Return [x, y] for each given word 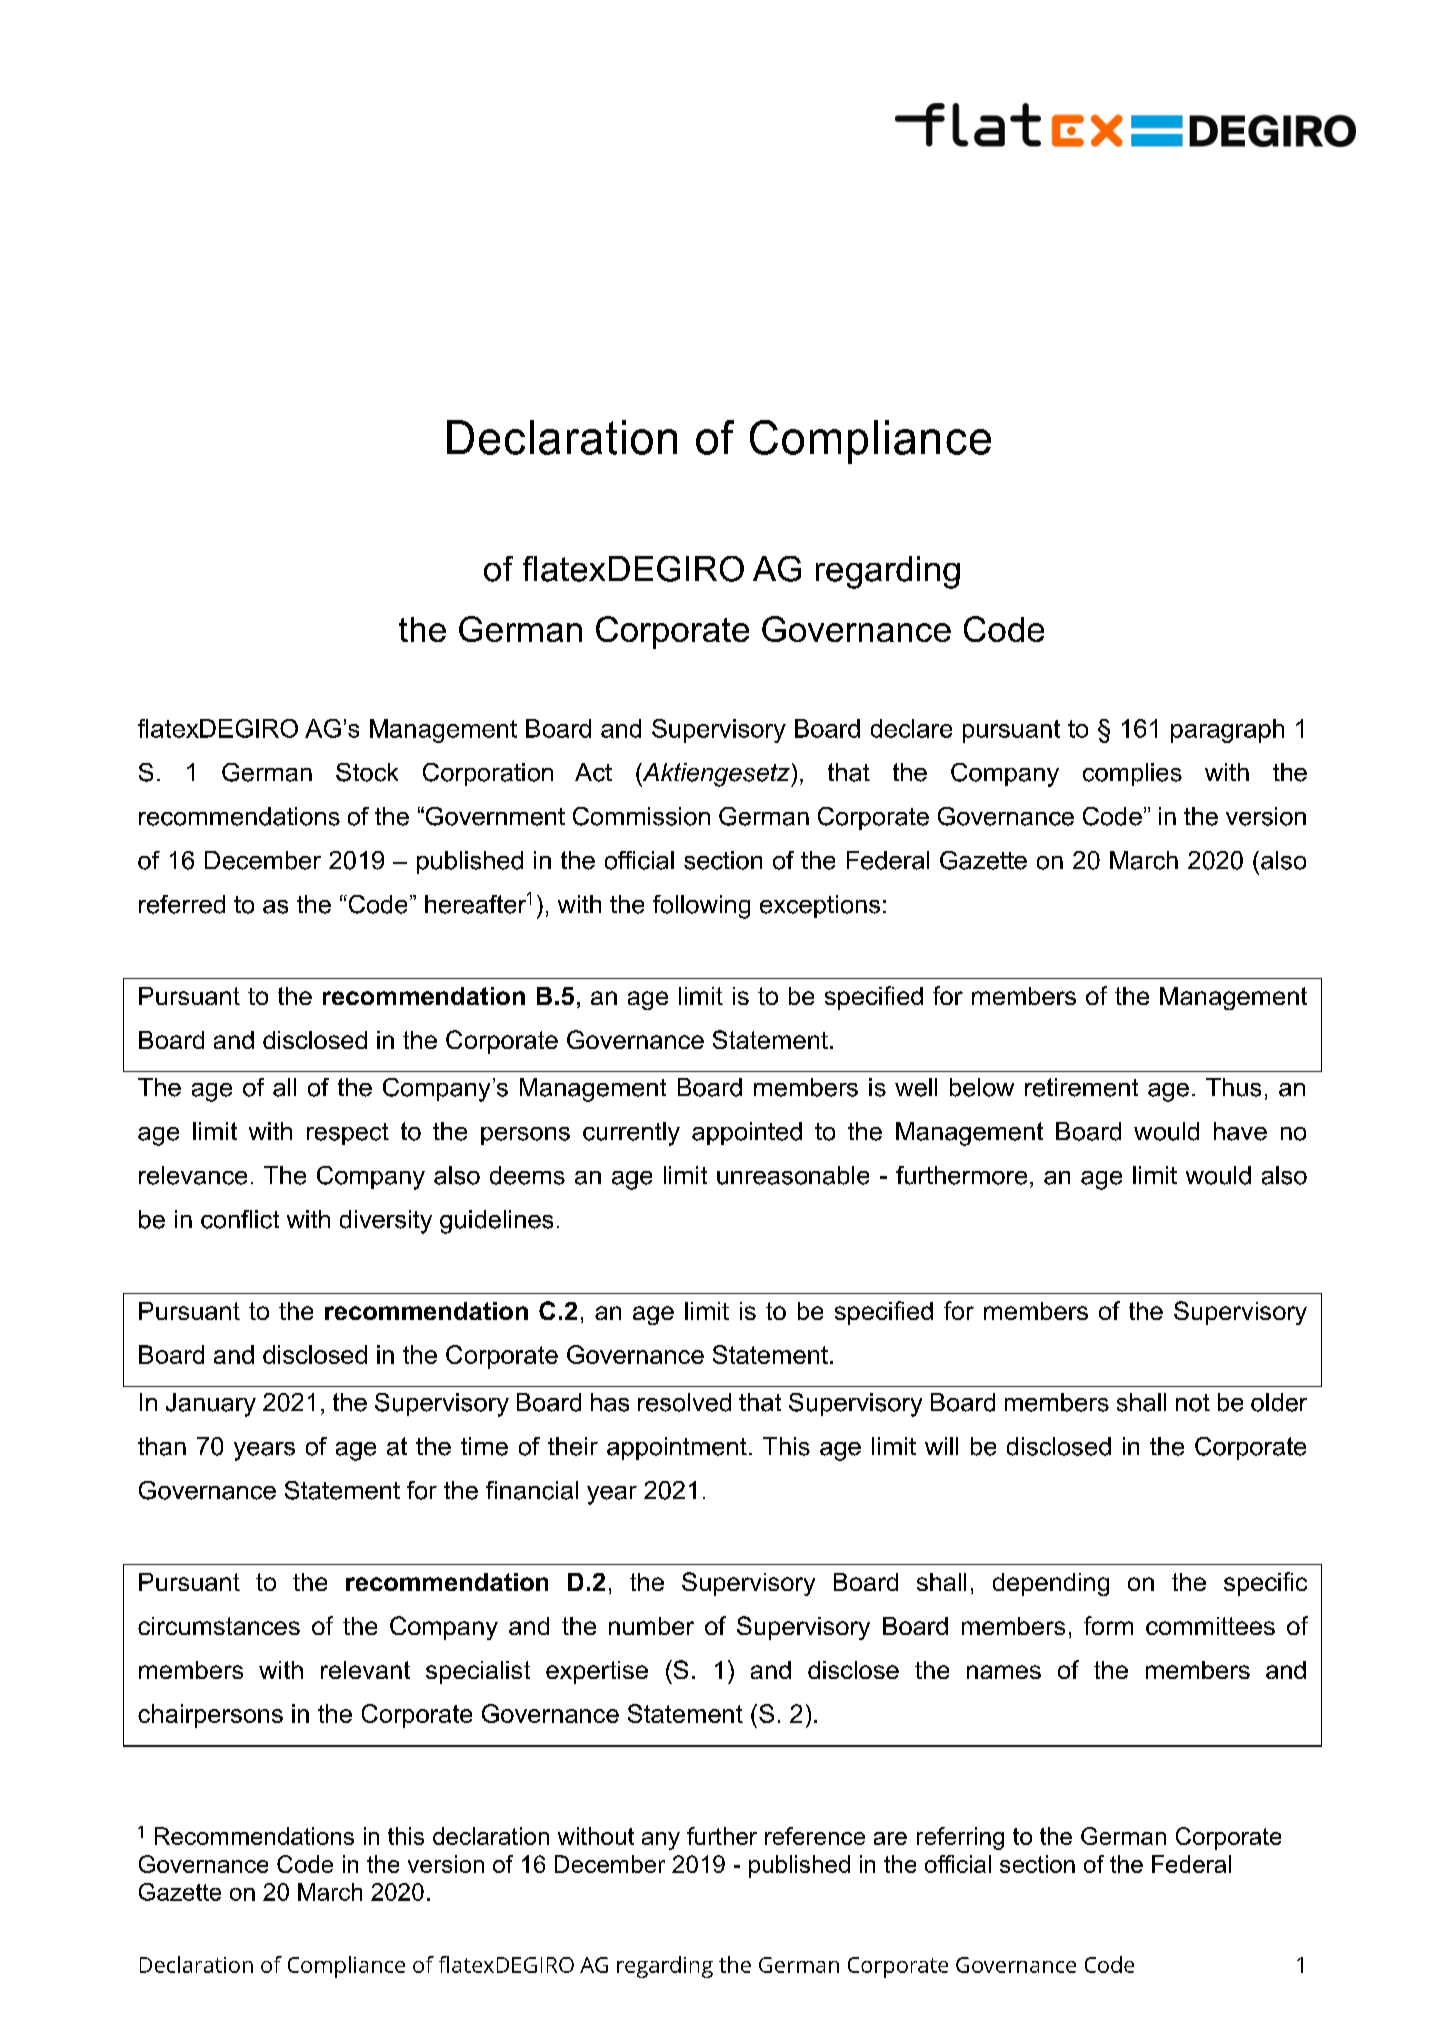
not [1193, 1403]
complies [1132, 774]
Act [593, 772]
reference [815, 1836]
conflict [240, 1219]
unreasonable [793, 1175]
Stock [367, 772]
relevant [365, 1670]
